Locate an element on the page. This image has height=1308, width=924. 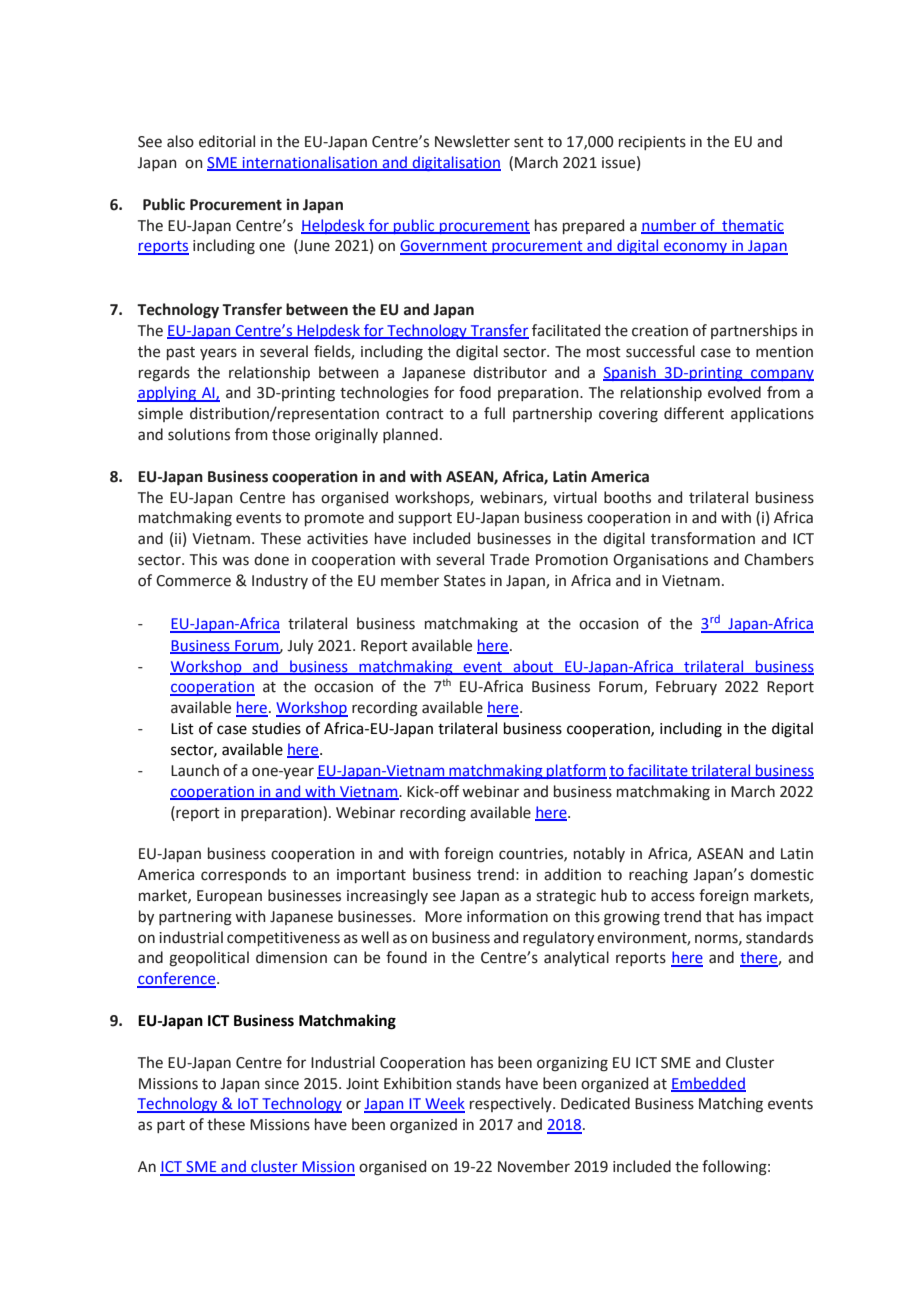
since is located at coordinates (282, 1084).
